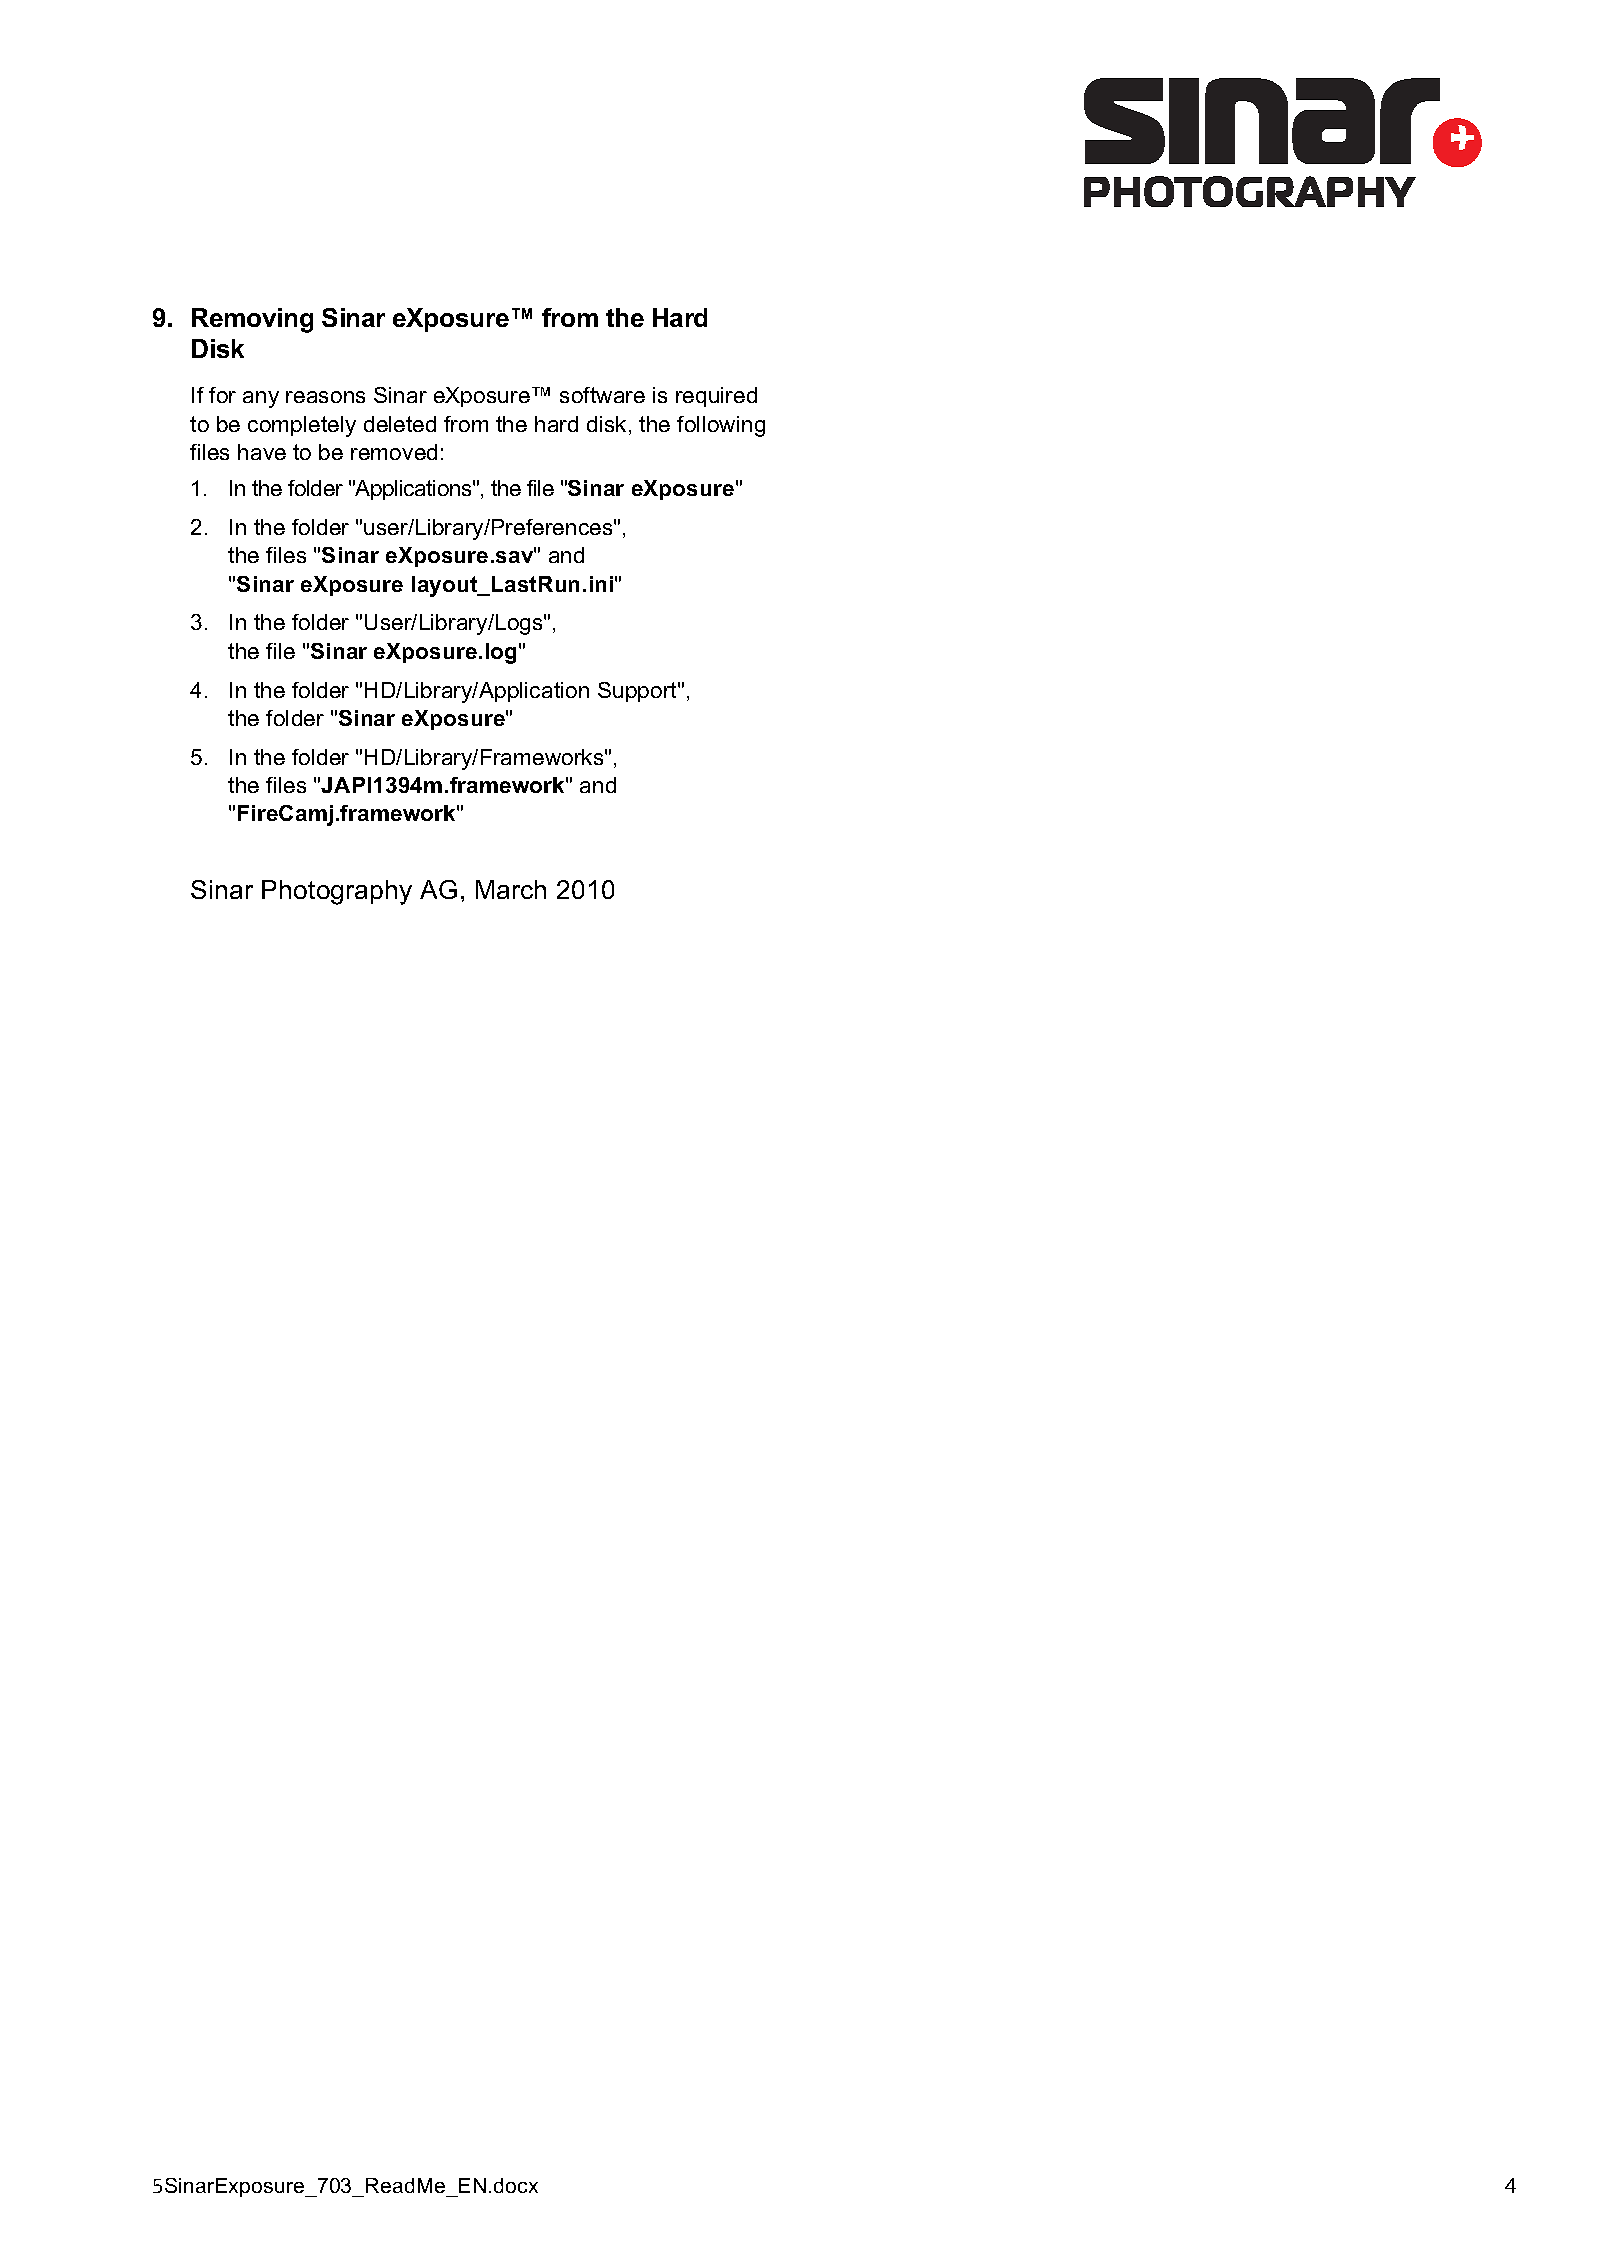 The image size is (1597, 2260). What do you see at coordinates (262, 452) in the image?
I see `have` at bounding box center [262, 452].
